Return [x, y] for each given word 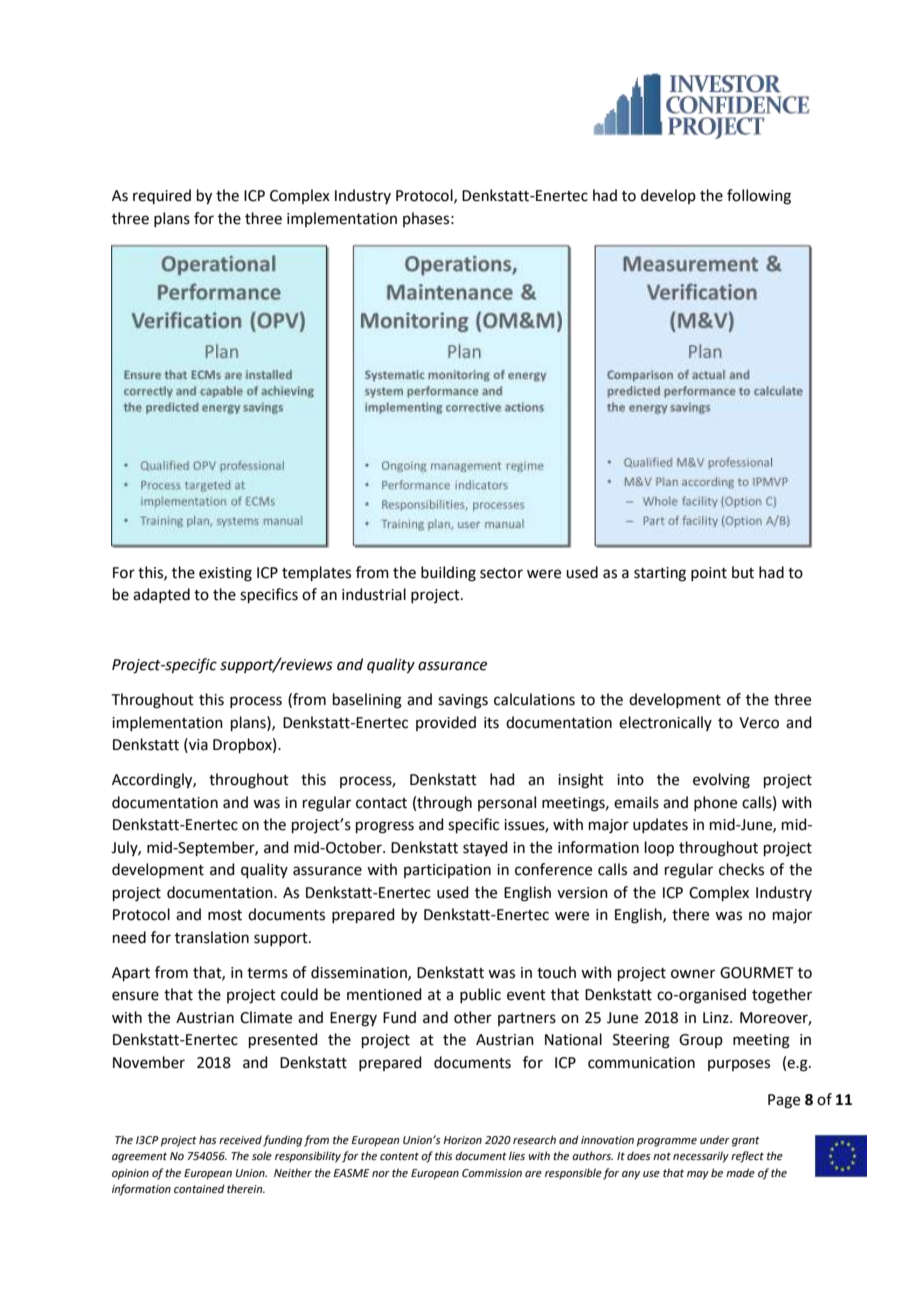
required [162, 196]
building [448, 574]
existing [225, 574]
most [225, 915]
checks [741, 869]
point [709, 574]
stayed [485, 848]
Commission [492, 1173]
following [759, 197]
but [743, 572]
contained [199, 1188]
